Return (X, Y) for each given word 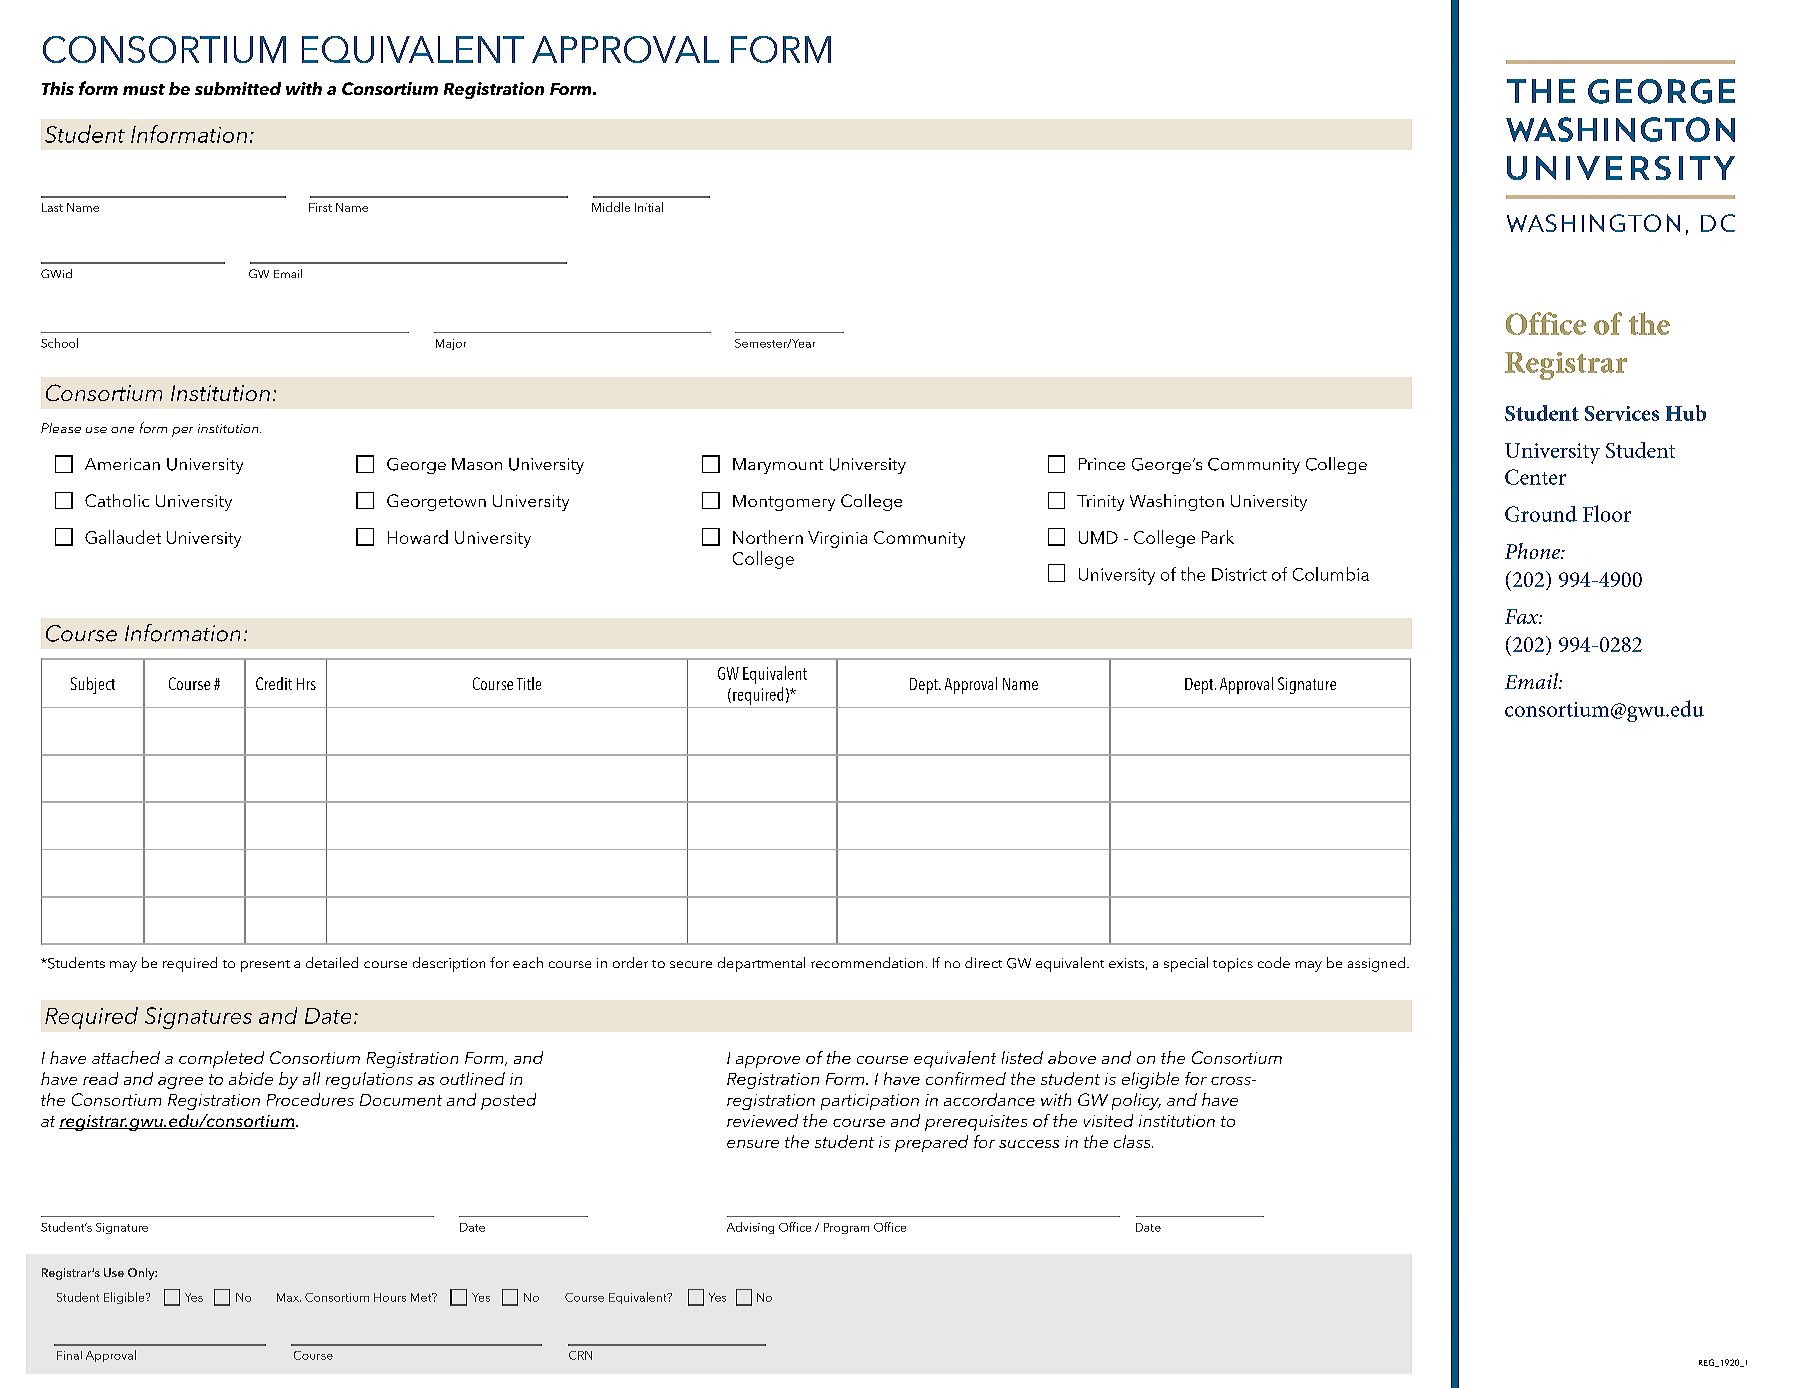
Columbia (1331, 574)
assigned (1376, 964)
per (182, 432)
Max (289, 1297)
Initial (649, 207)
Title (529, 683)
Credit (274, 683)
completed (221, 1059)
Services (1622, 413)
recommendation (867, 962)
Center (1535, 477)
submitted (238, 88)
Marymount (778, 466)
